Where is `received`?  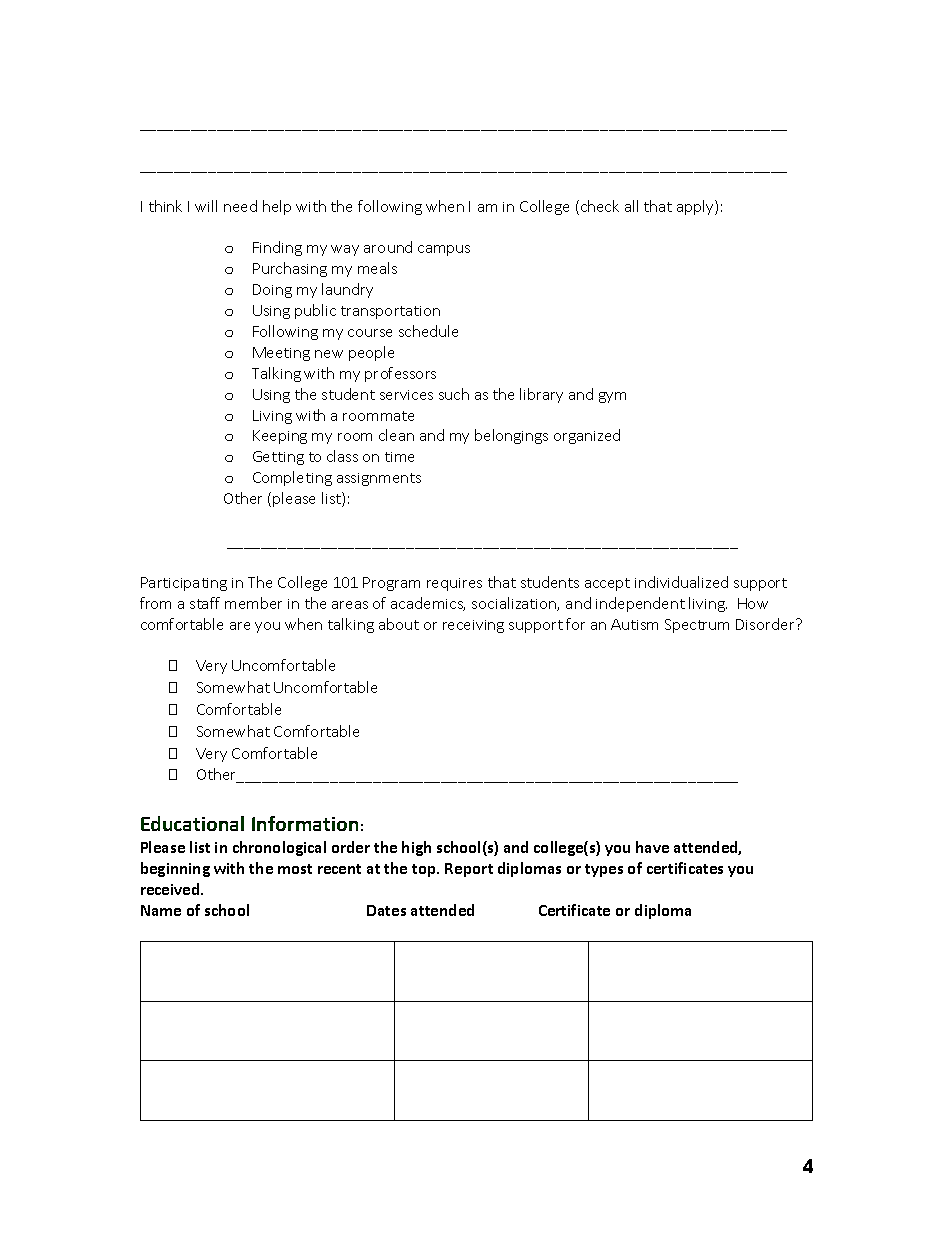 received is located at coordinates (171, 889).
